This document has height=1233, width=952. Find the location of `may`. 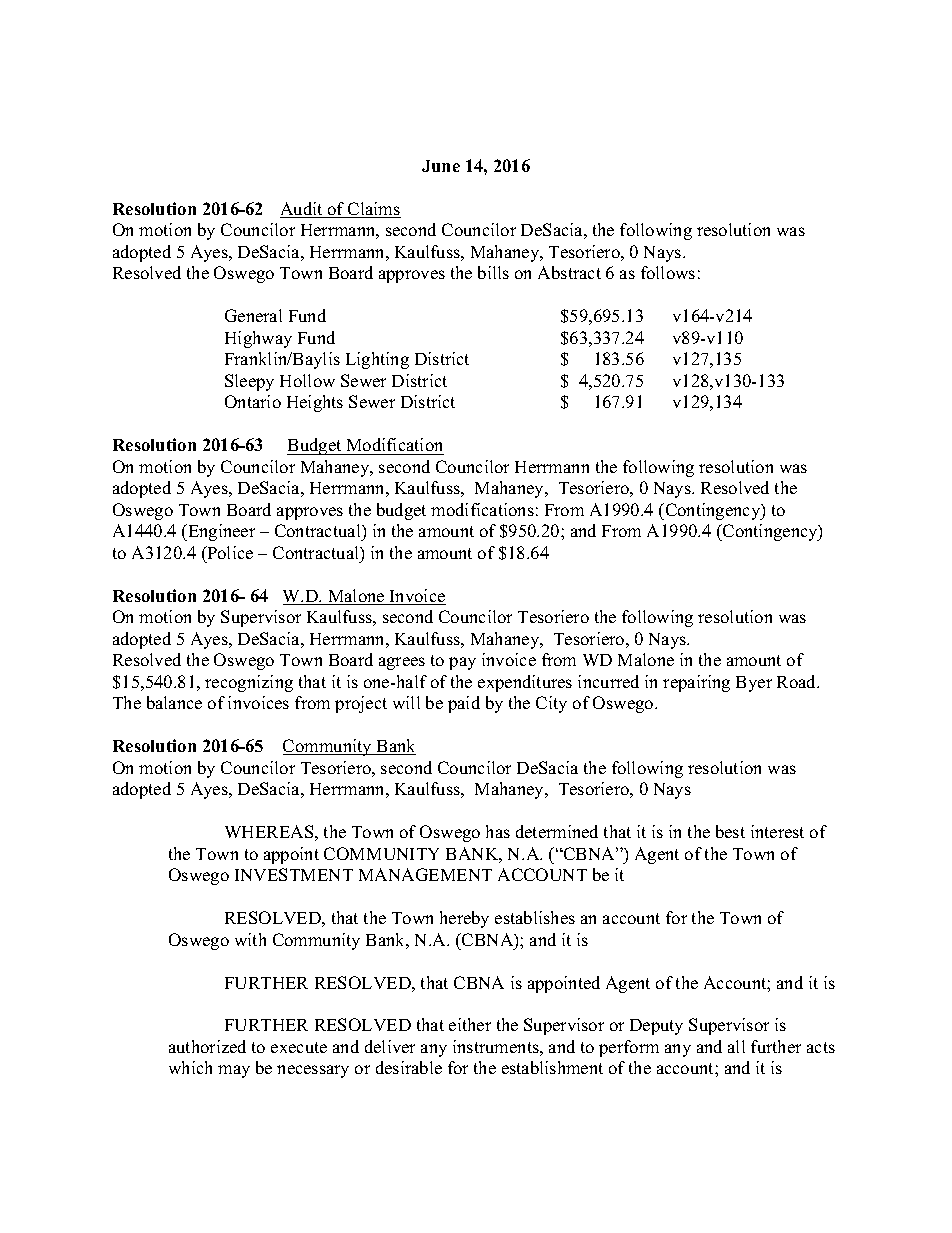

may is located at coordinates (234, 1071).
